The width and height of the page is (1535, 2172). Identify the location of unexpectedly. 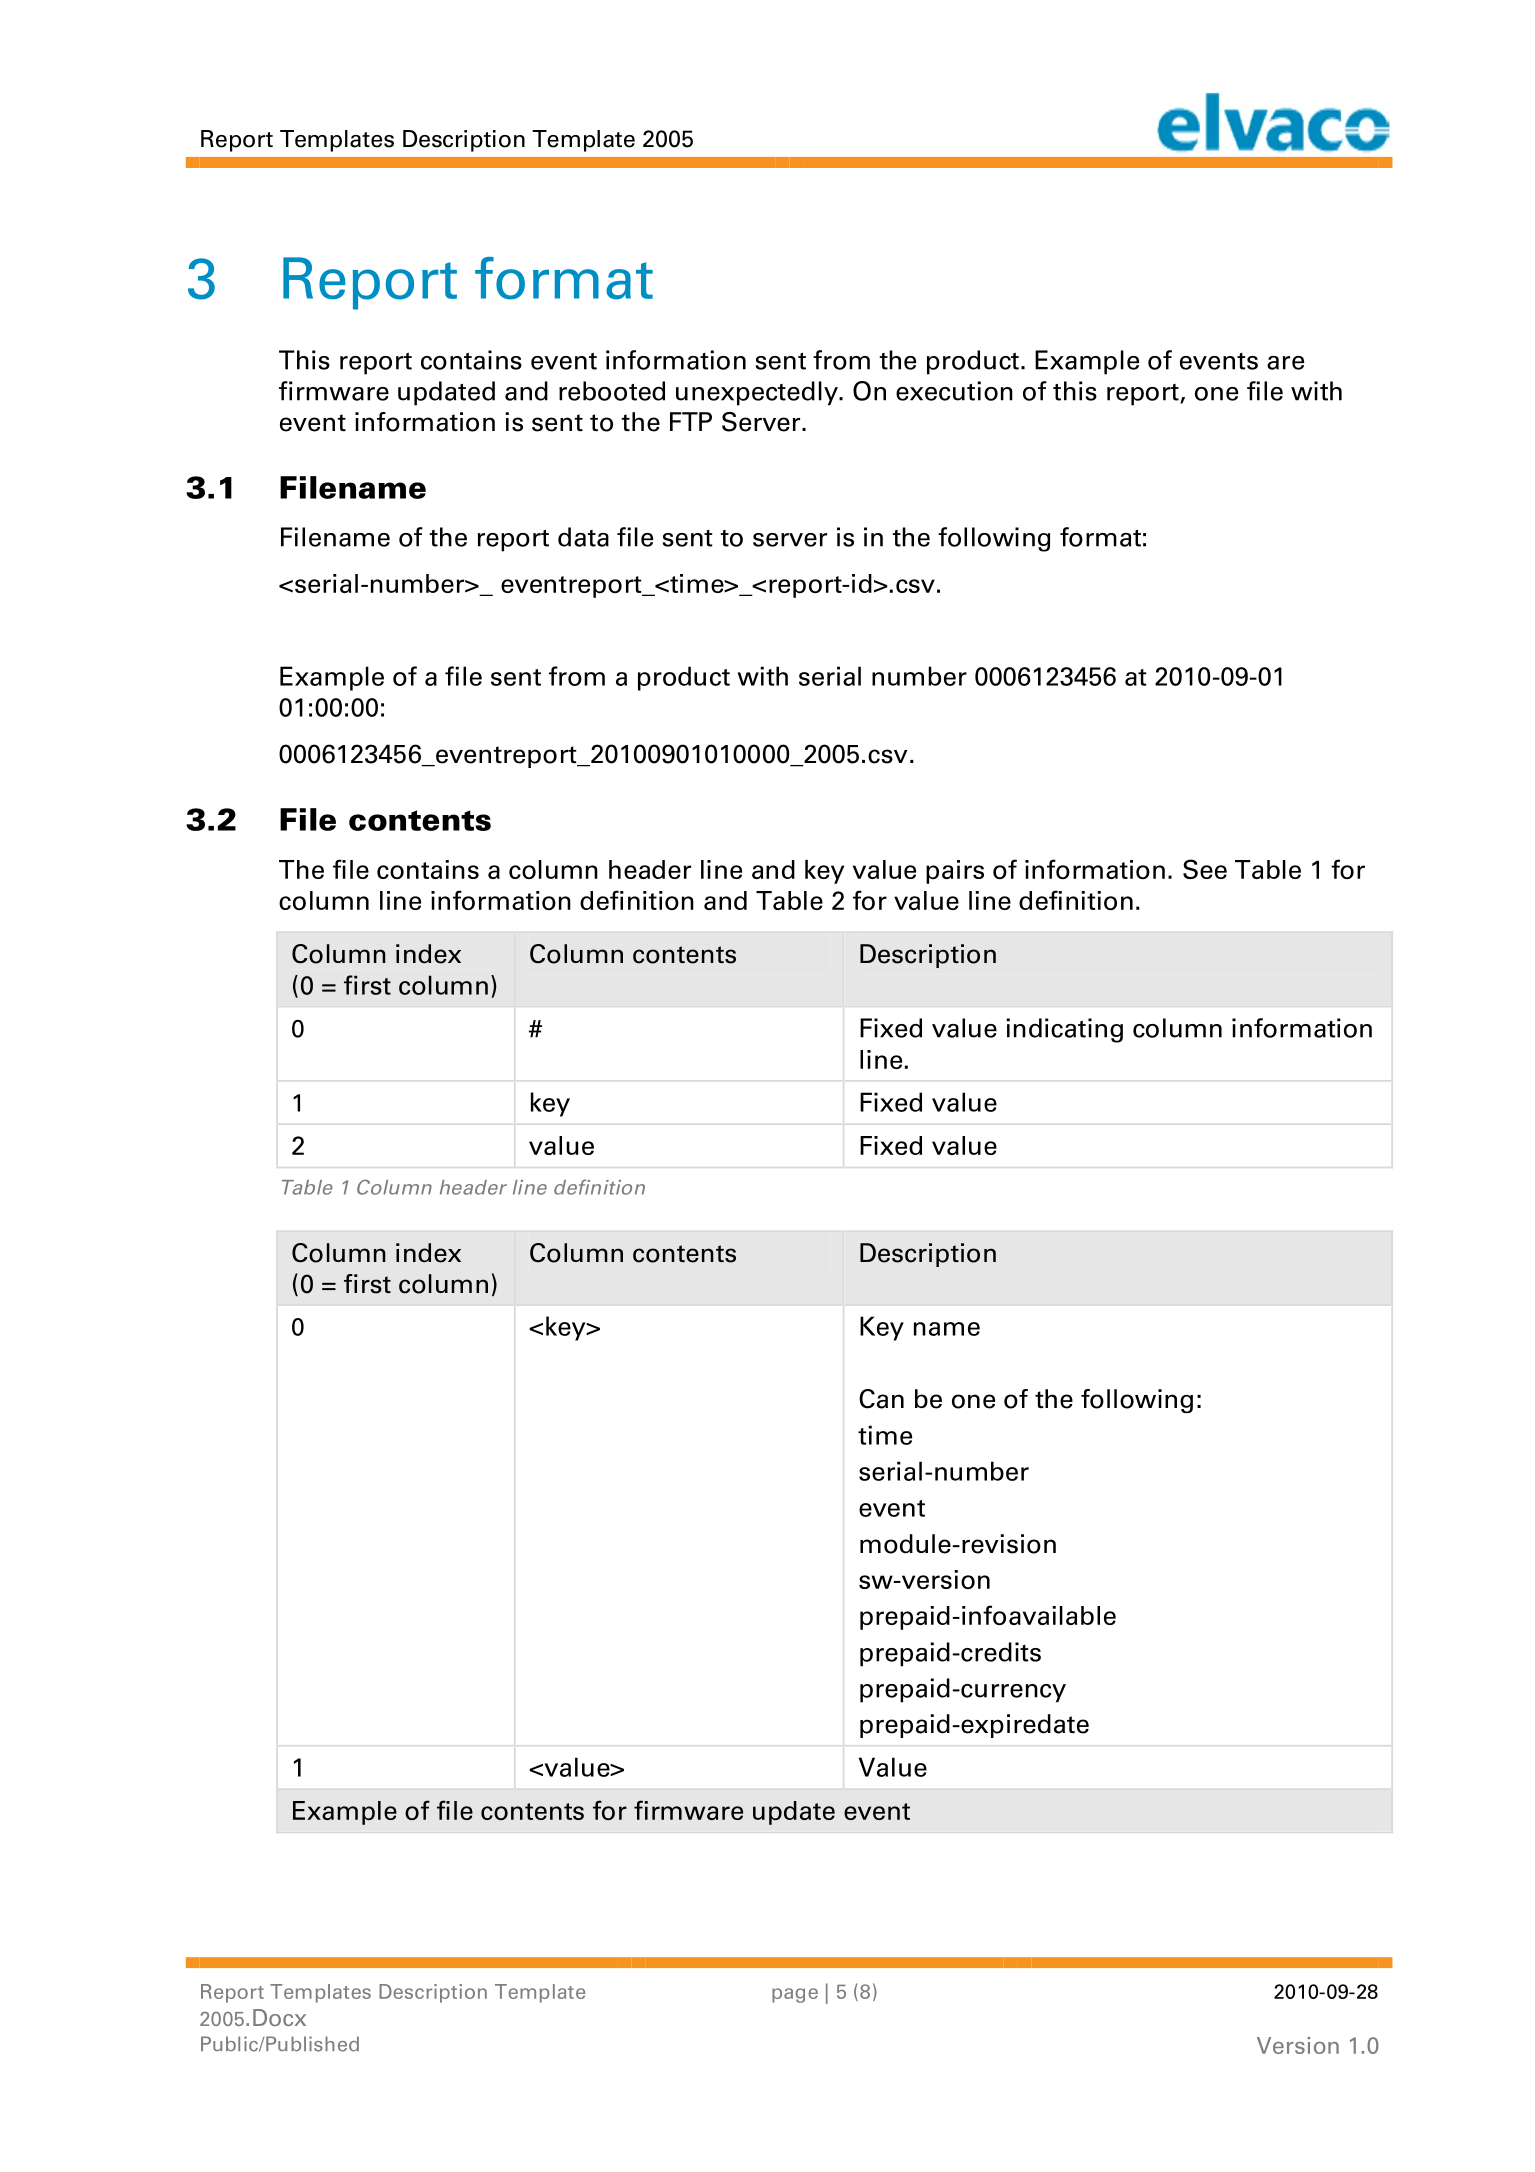
(758, 393).
